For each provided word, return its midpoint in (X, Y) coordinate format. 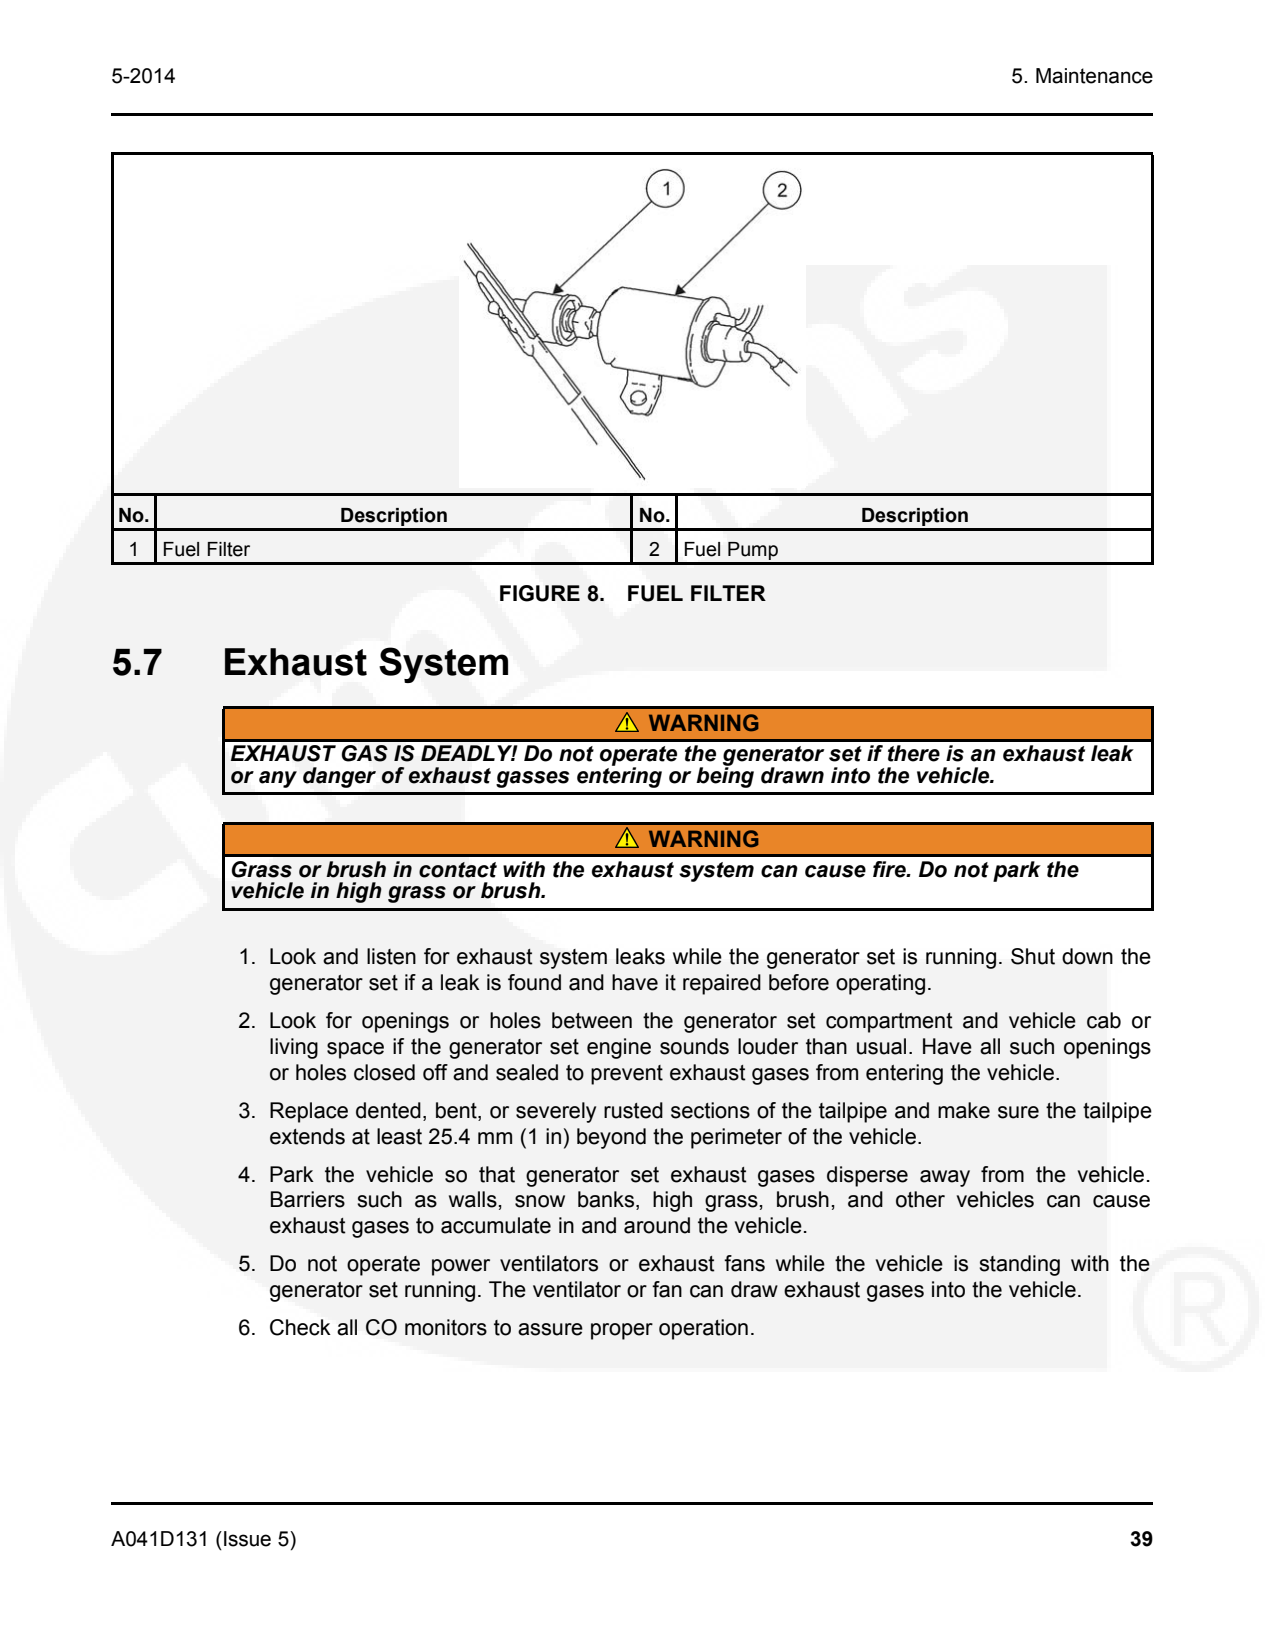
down (1087, 956)
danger (339, 777)
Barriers (308, 1199)
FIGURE (540, 593)
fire (890, 869)
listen (391, 956)
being (725, 776)
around (657, 1225)
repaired (722, 984)
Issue (247, 1539)
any (278, 779)
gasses (532, 779)
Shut (1033, 956)
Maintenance (1094, 76)
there (914, 753)
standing (1019, 1265)
